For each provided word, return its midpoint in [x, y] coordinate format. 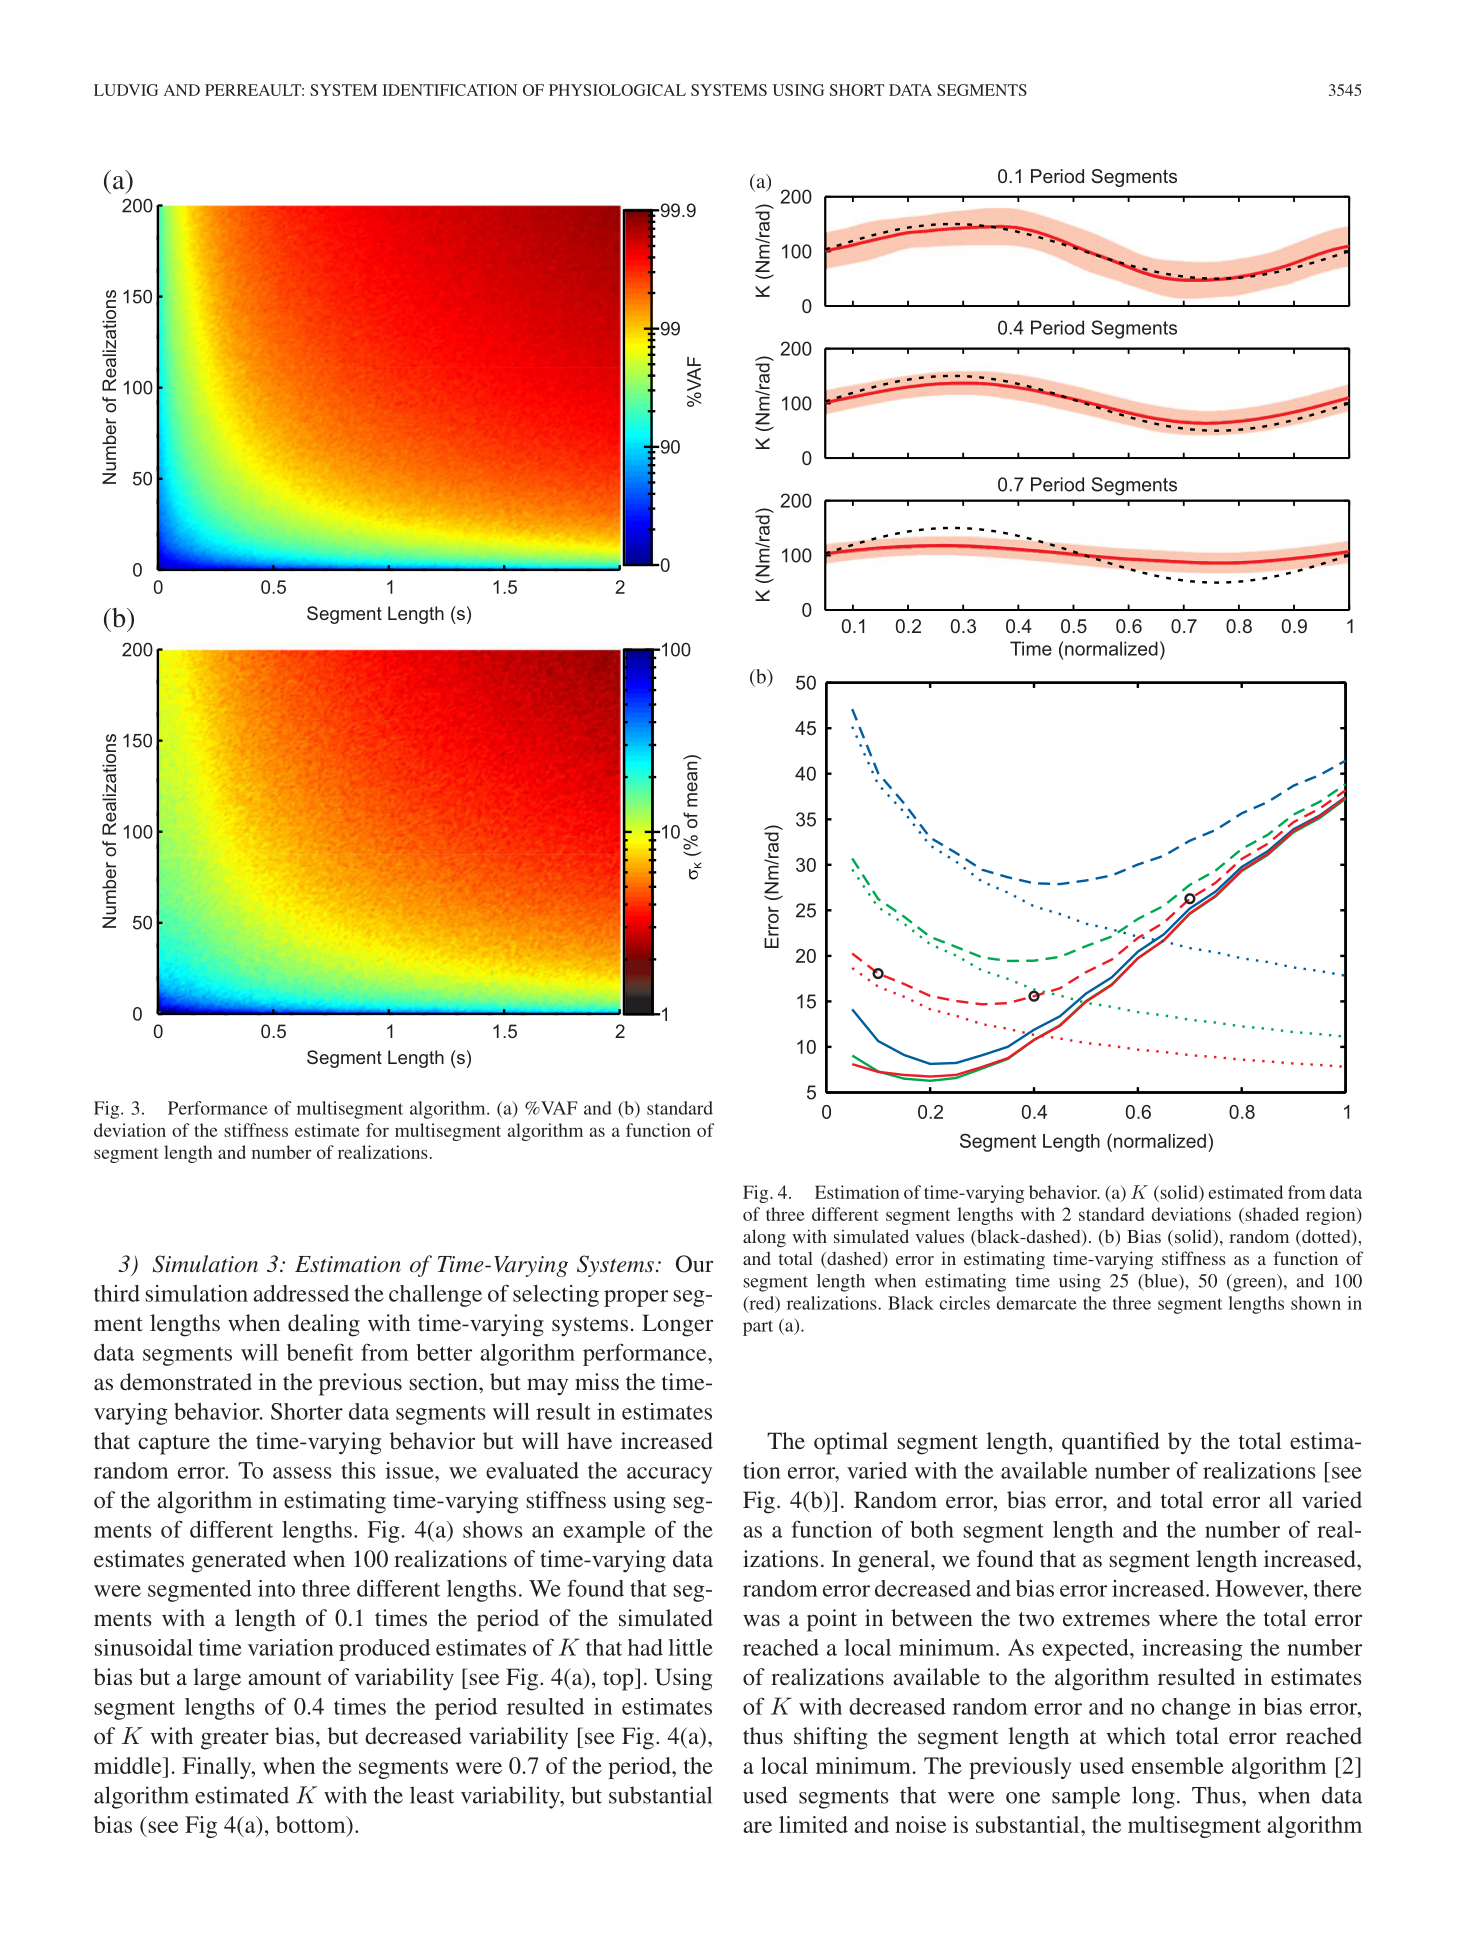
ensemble [1178, 1765]
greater [235, 1740]
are [757, 1827]
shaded [1271, 1214]
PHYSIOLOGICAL [617, 90]
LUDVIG [126, 90]
